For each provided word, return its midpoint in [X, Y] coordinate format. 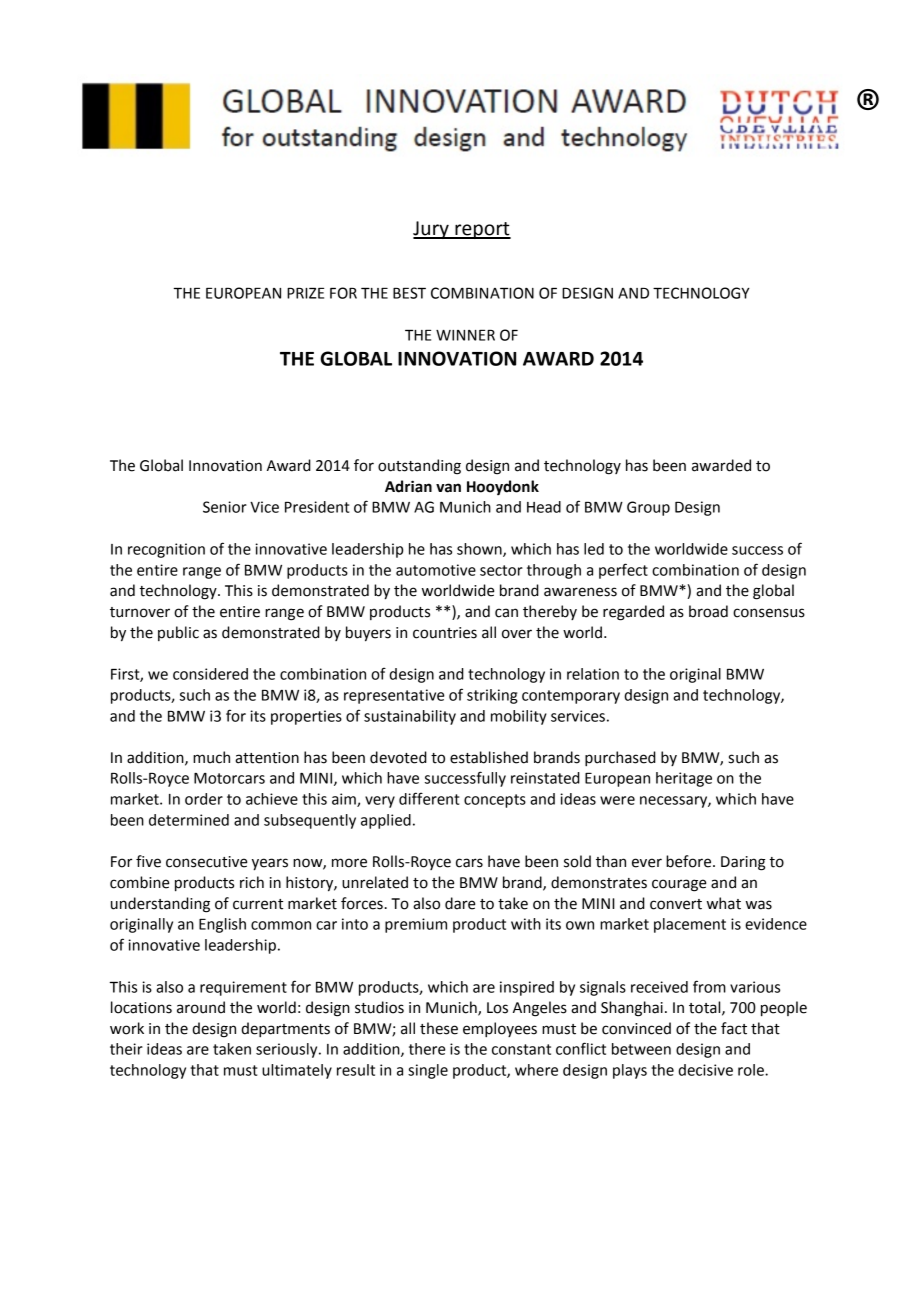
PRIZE [305, 293]
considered [210, 674]
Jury [432, 230]
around [201, 1007]
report [482, 230]
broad [708, 611]
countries [445, 633]
